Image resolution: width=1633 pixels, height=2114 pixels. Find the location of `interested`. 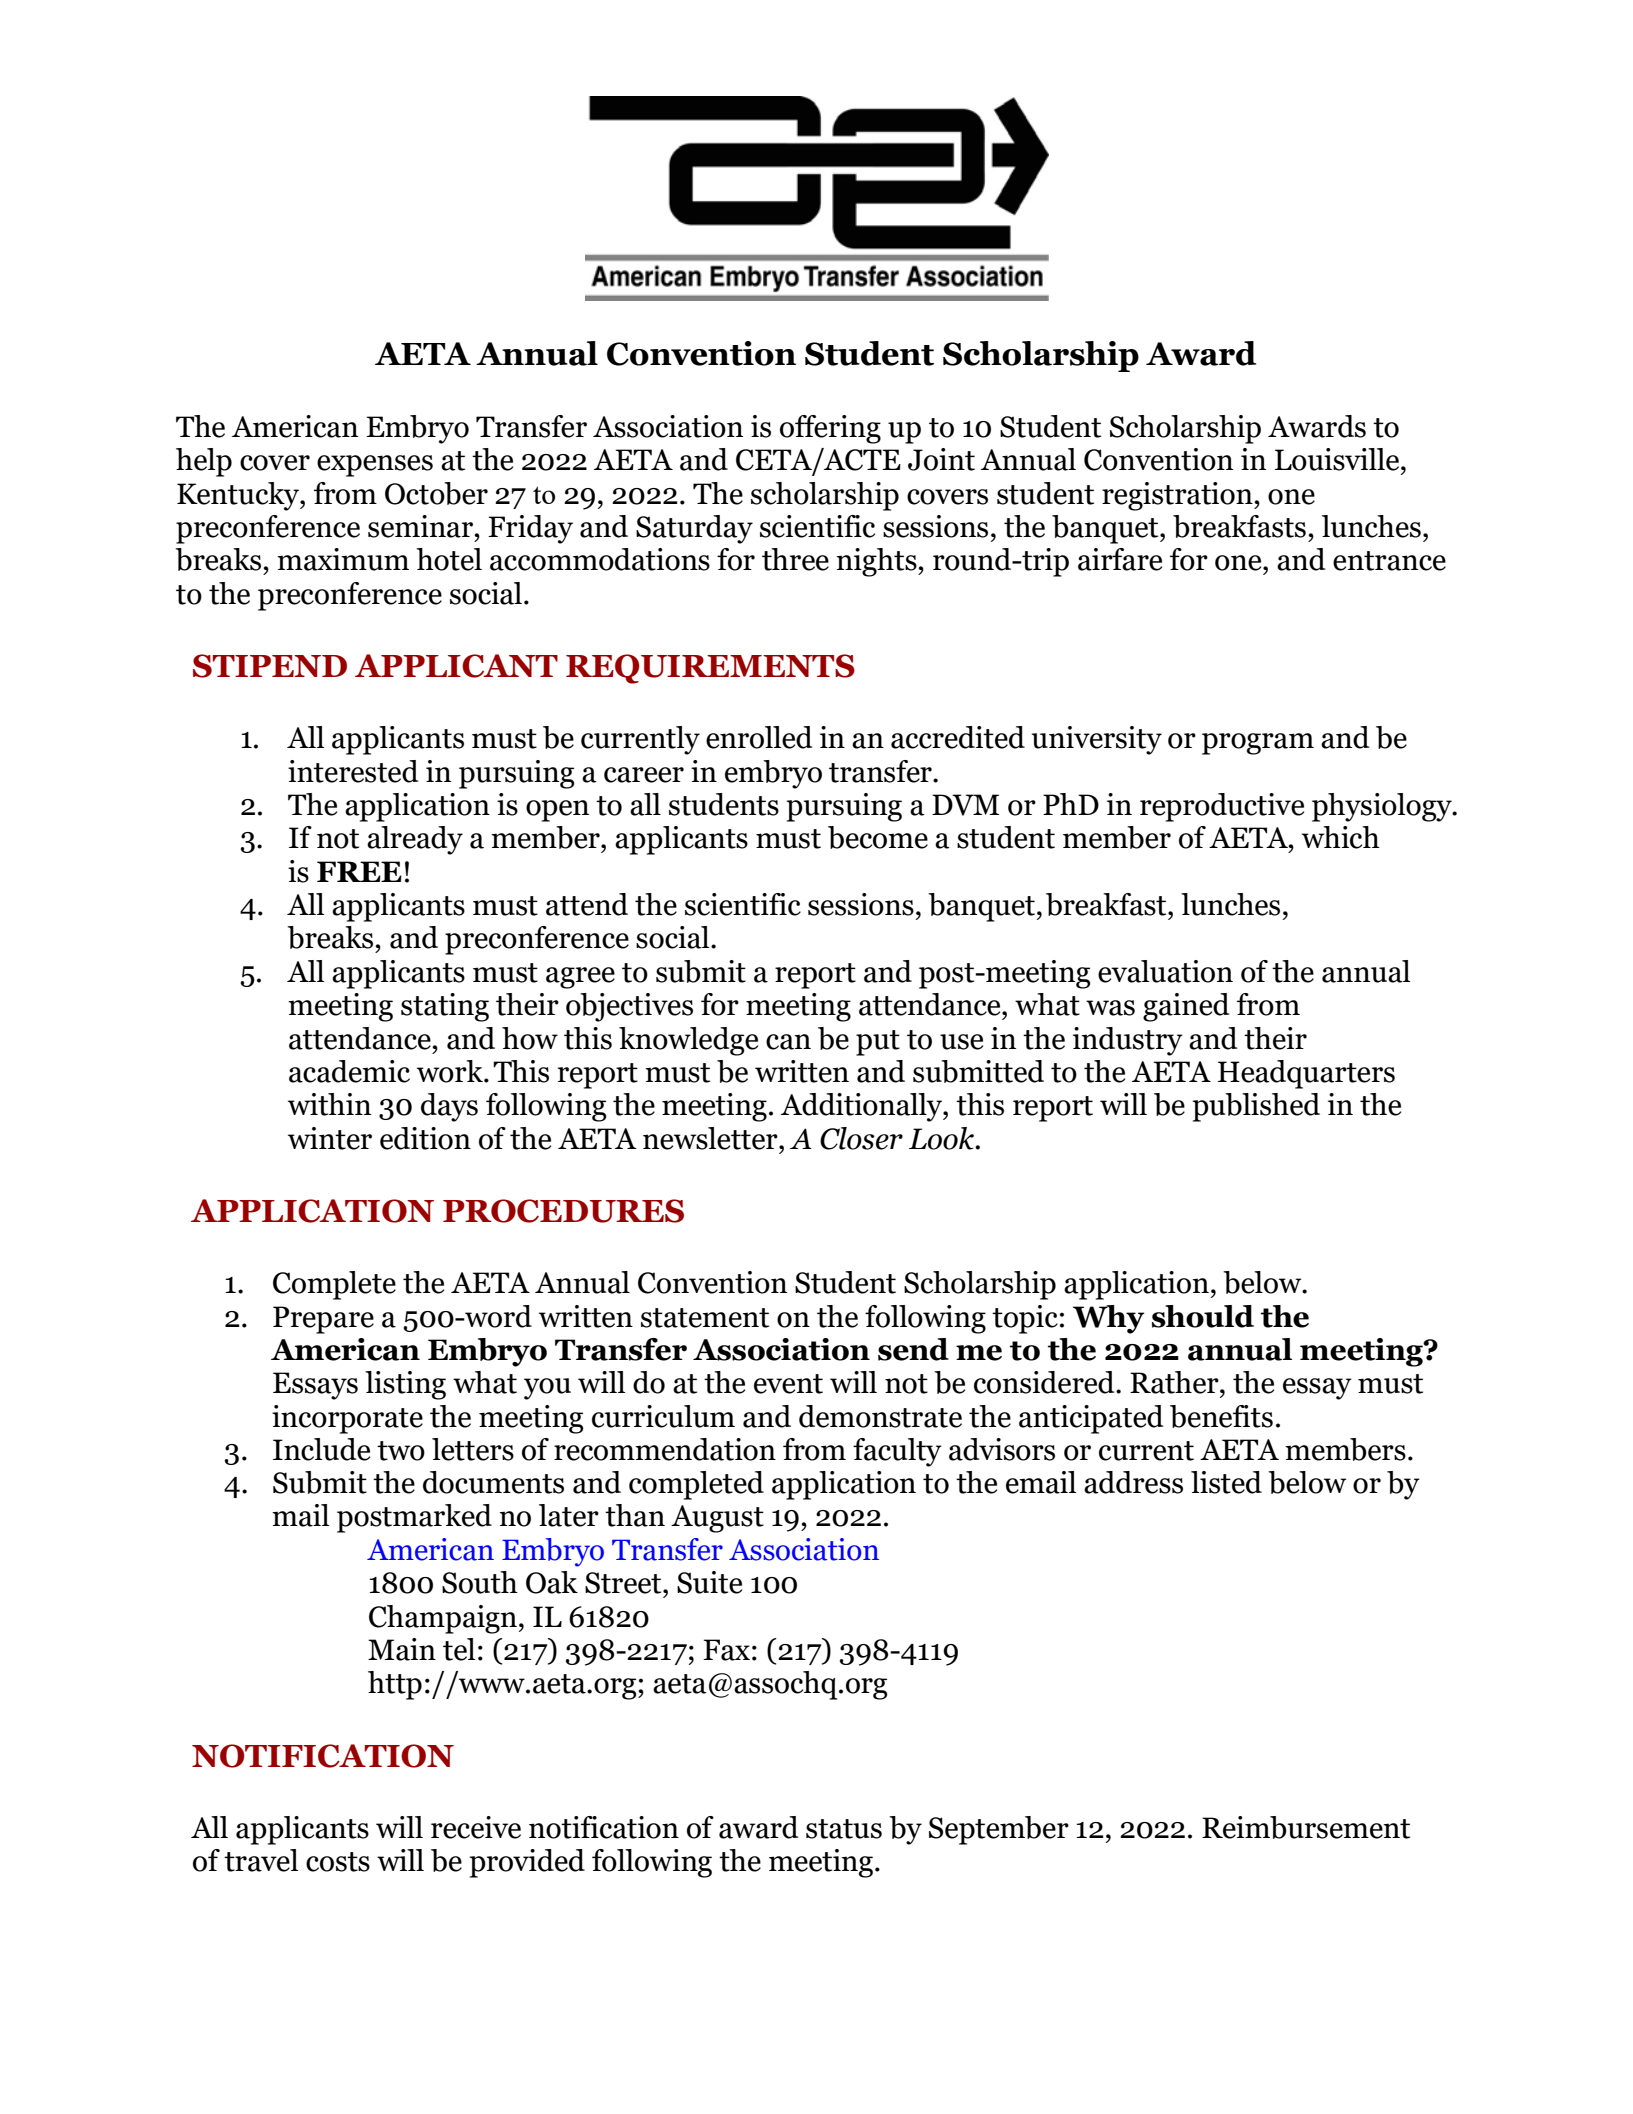

interested is located at coordinates (353, 771).
